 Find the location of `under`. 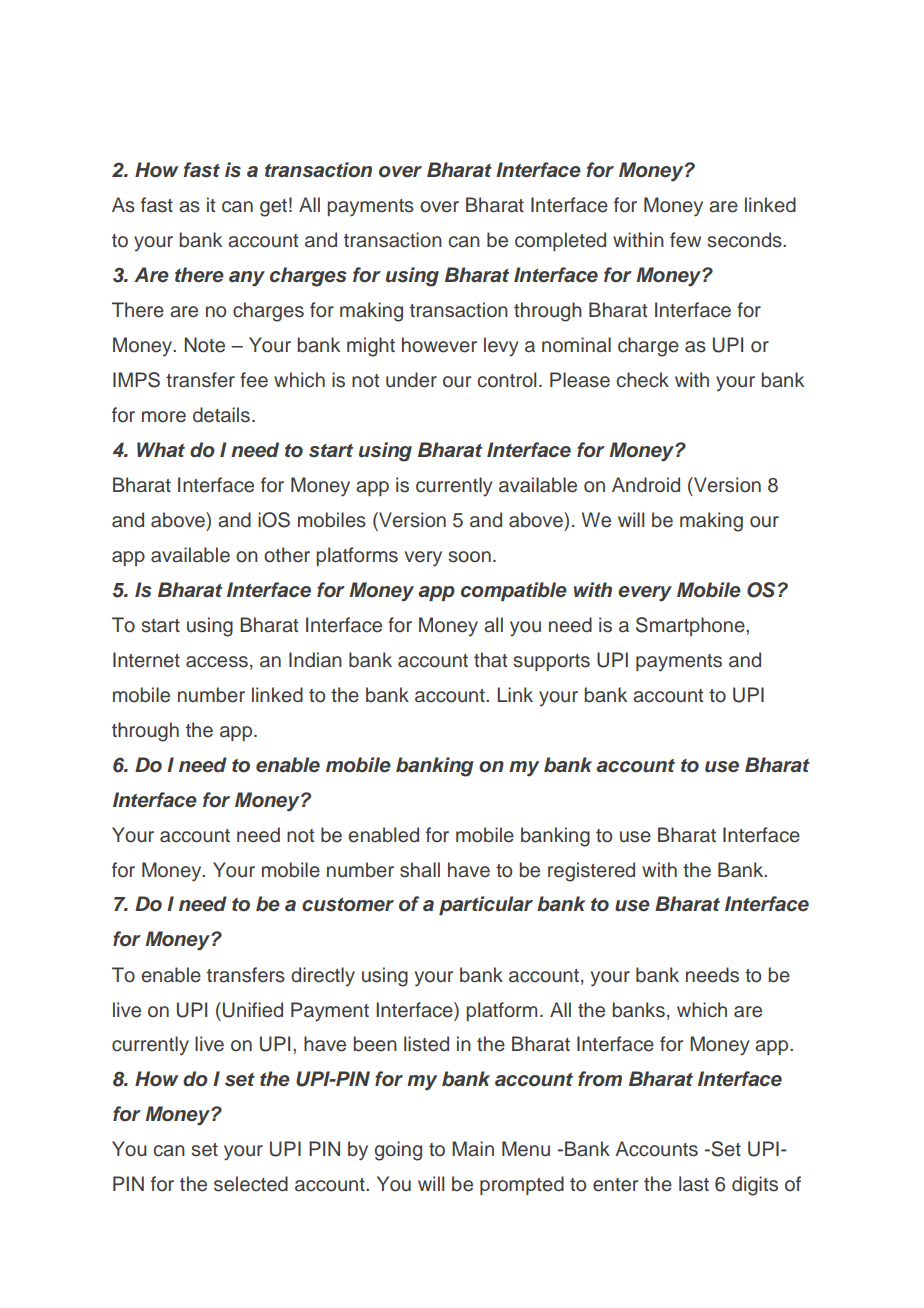

under is located at coordinates (411, 380).
